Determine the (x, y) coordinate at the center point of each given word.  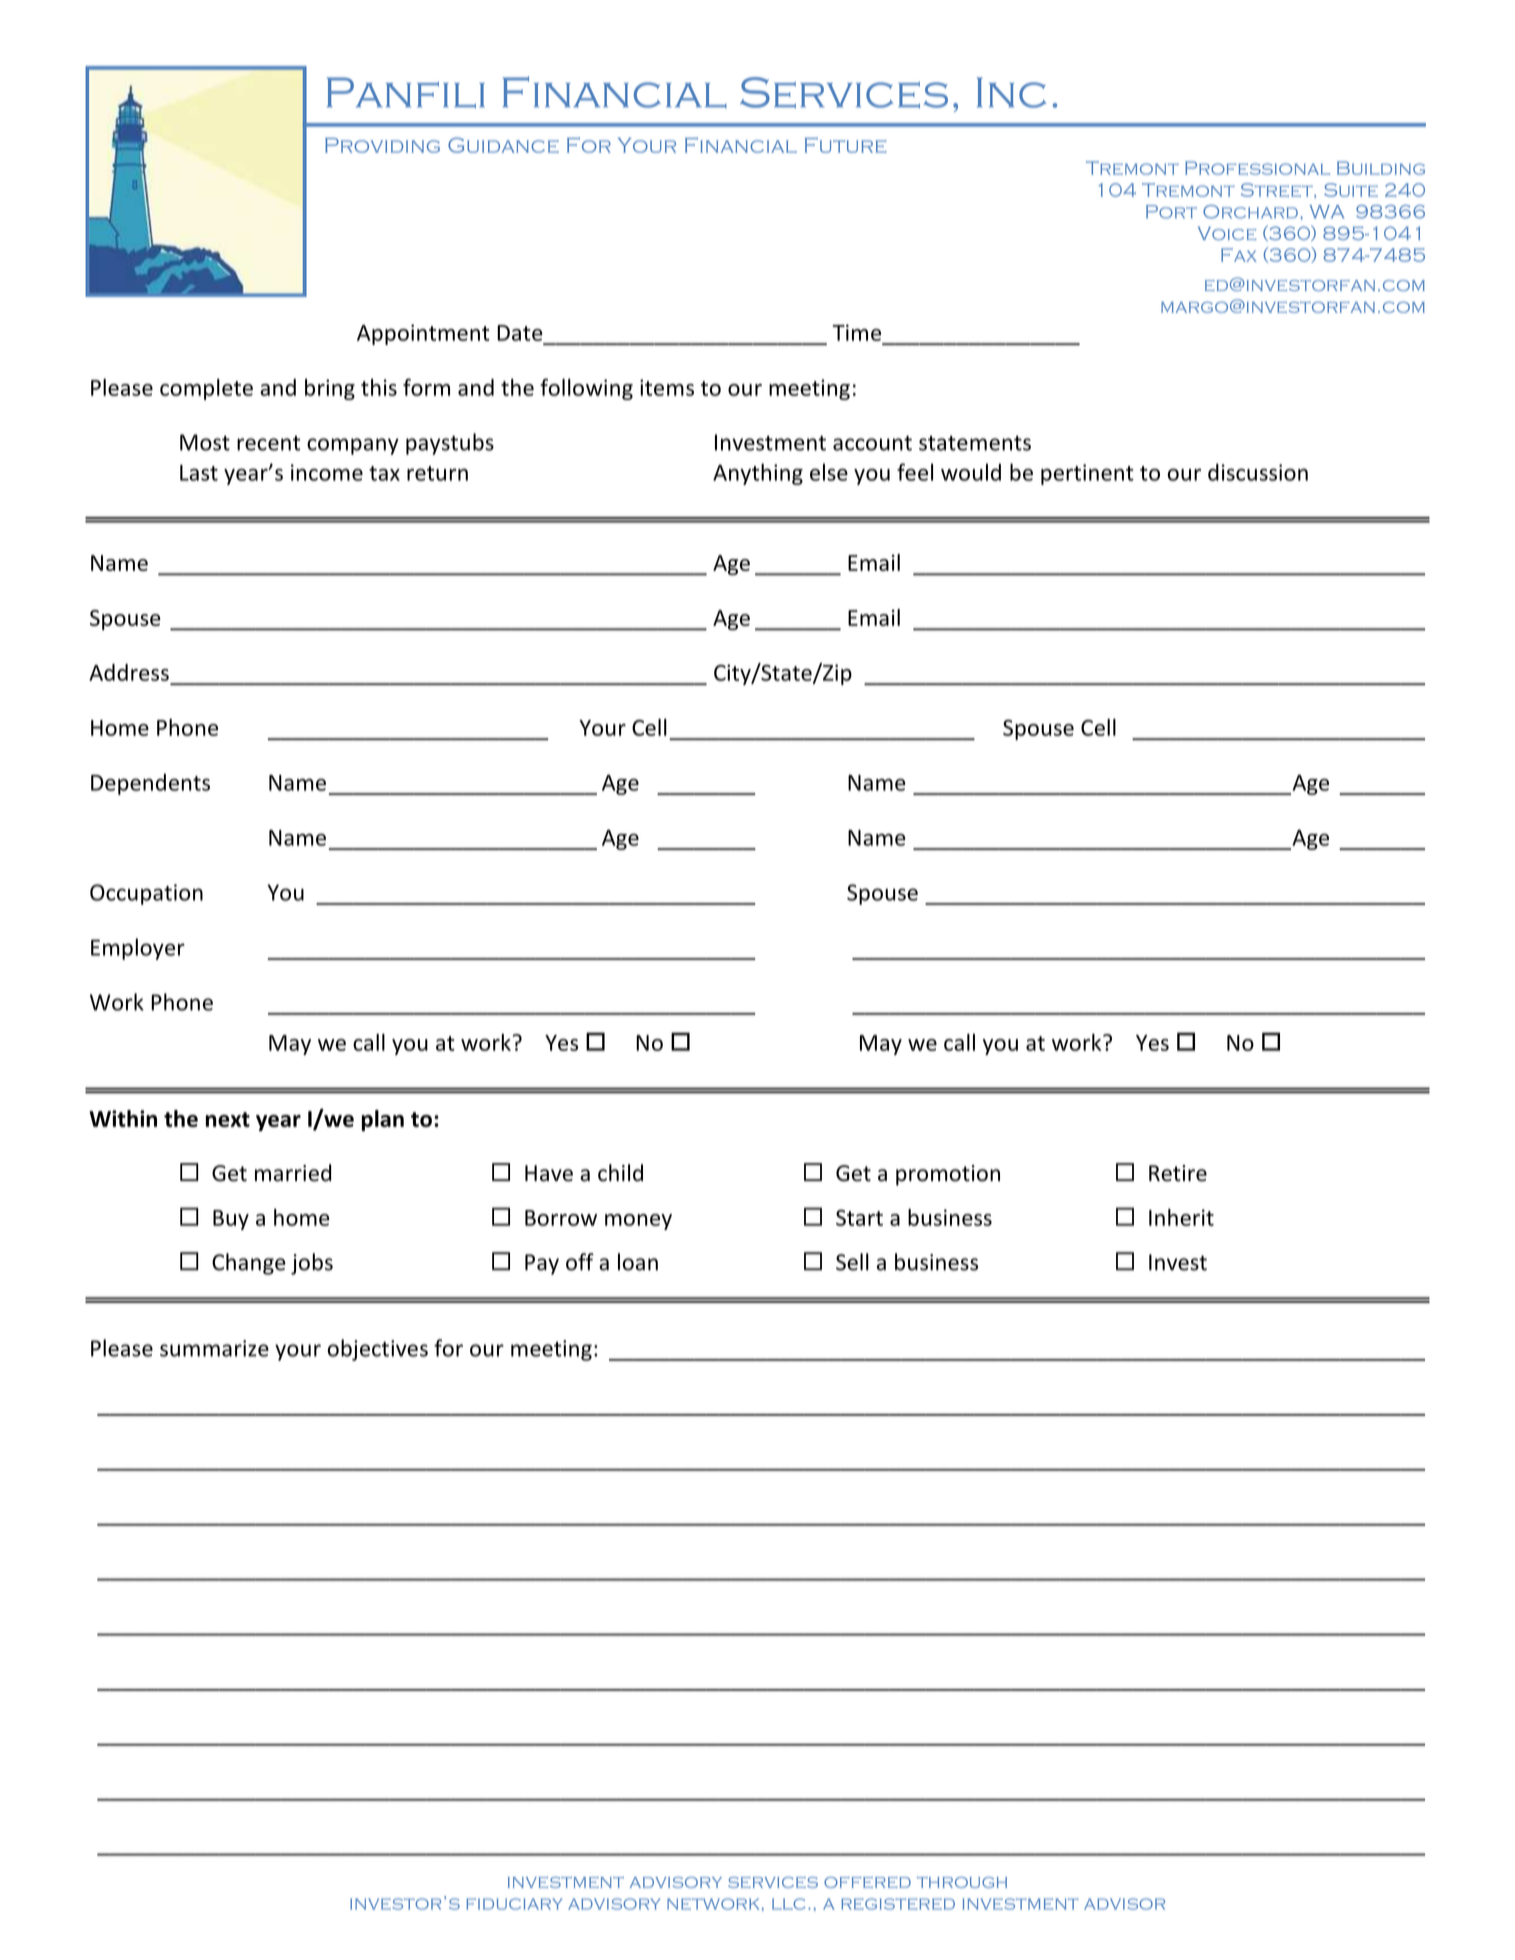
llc (788, 1904)
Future (845, 145)
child (620, 1173)
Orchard (1250, 212)
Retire (1178, 1173)
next (228, 1119)
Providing (382, 145)
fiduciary (514, 1904)
